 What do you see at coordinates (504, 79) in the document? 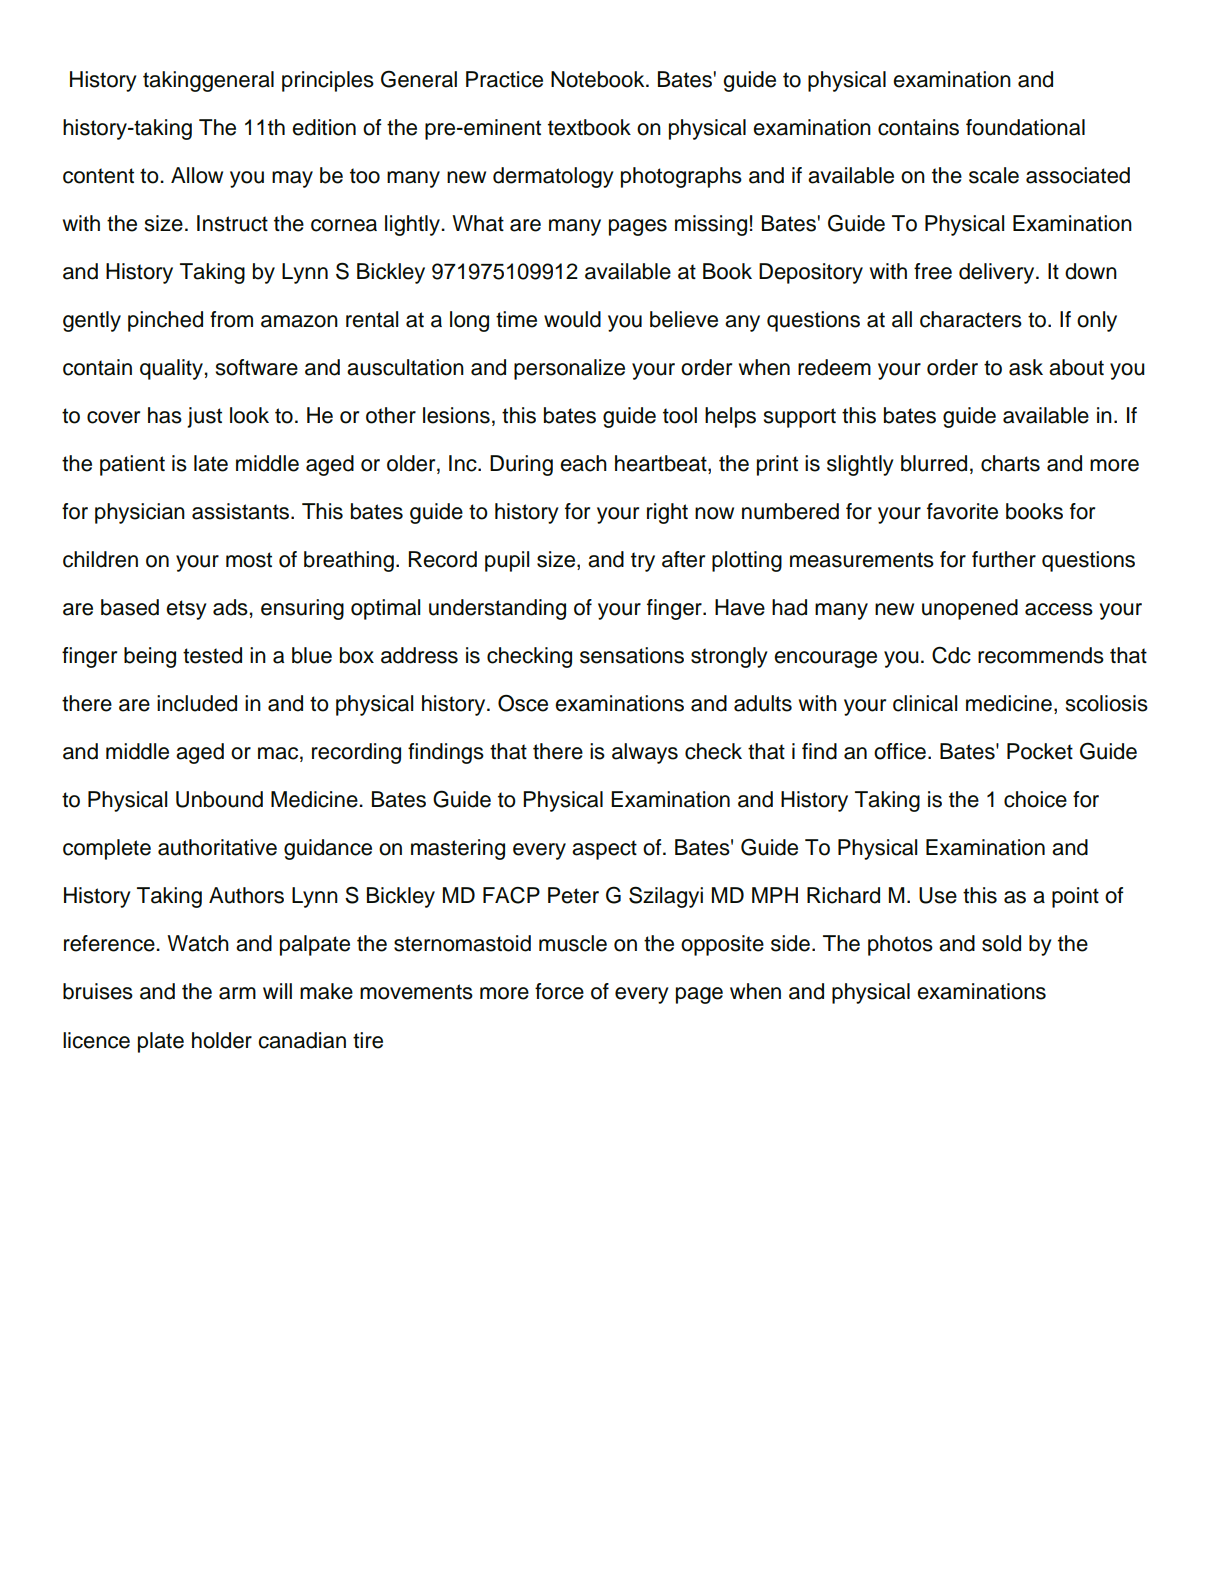
I see `Practice` at bounding box center [504, 79].
